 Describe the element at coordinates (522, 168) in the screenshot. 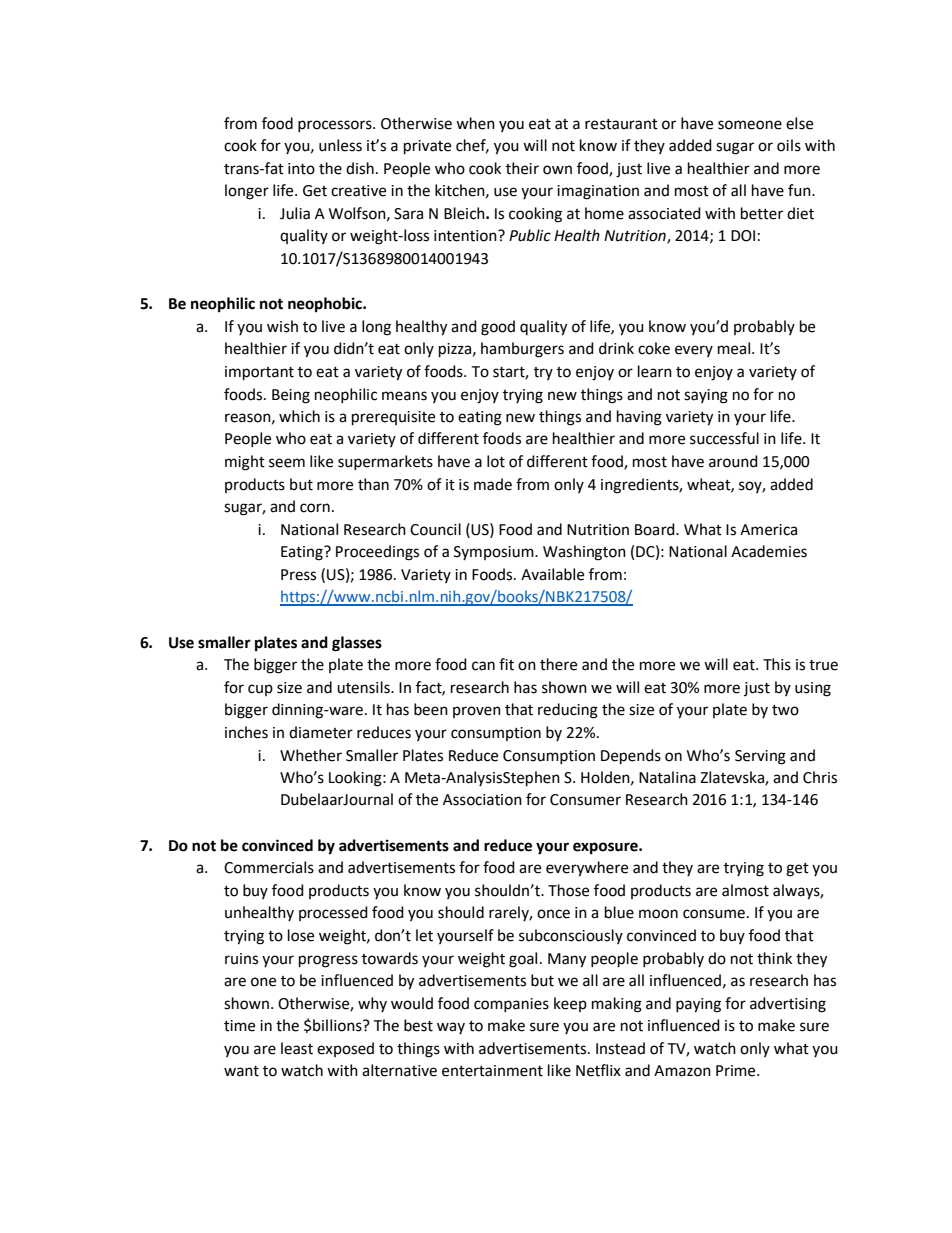

I see `their` at that location.
